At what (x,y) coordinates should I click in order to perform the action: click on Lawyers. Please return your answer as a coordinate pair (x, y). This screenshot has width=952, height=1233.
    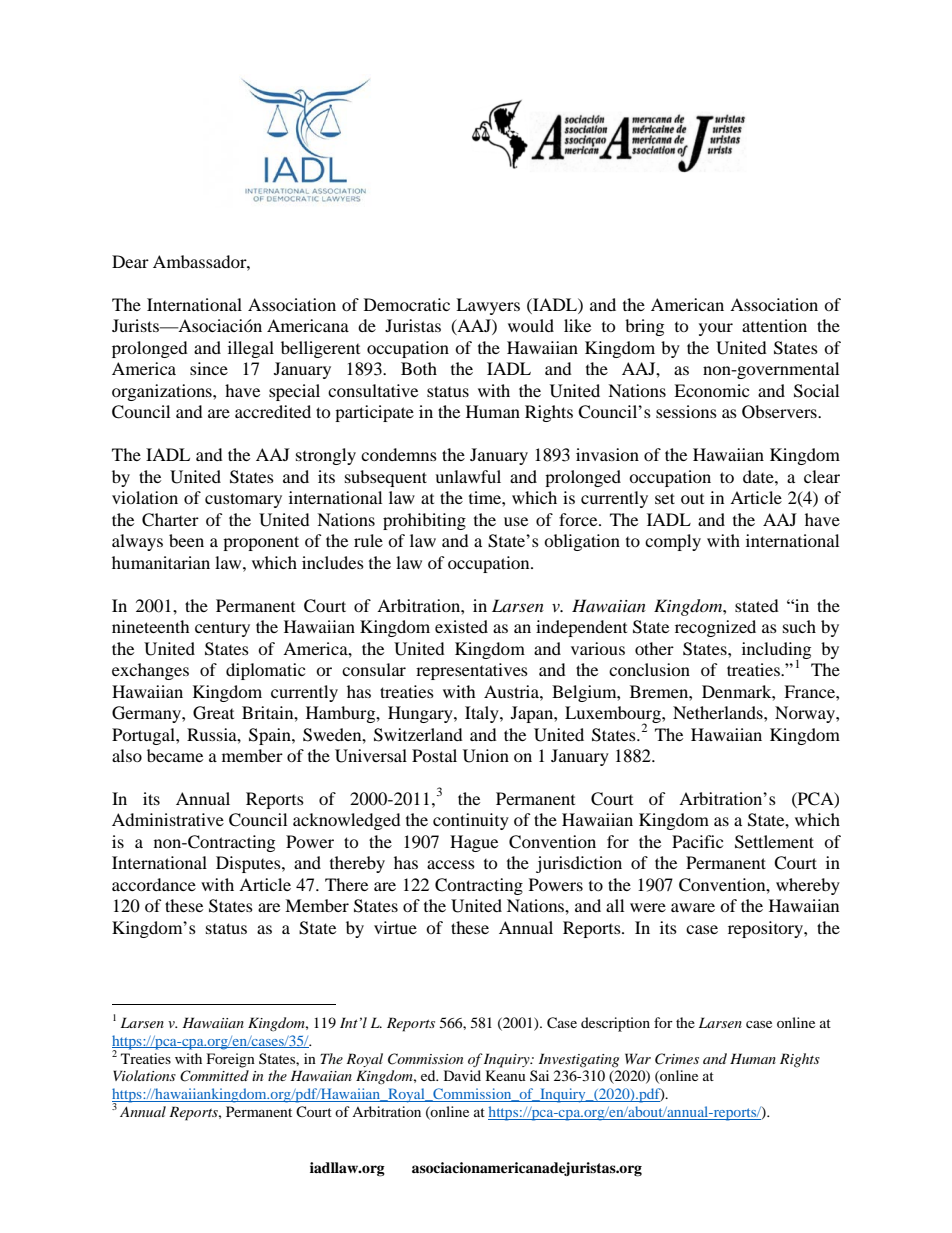
    Looking at the image, I should click on (488, 306).
